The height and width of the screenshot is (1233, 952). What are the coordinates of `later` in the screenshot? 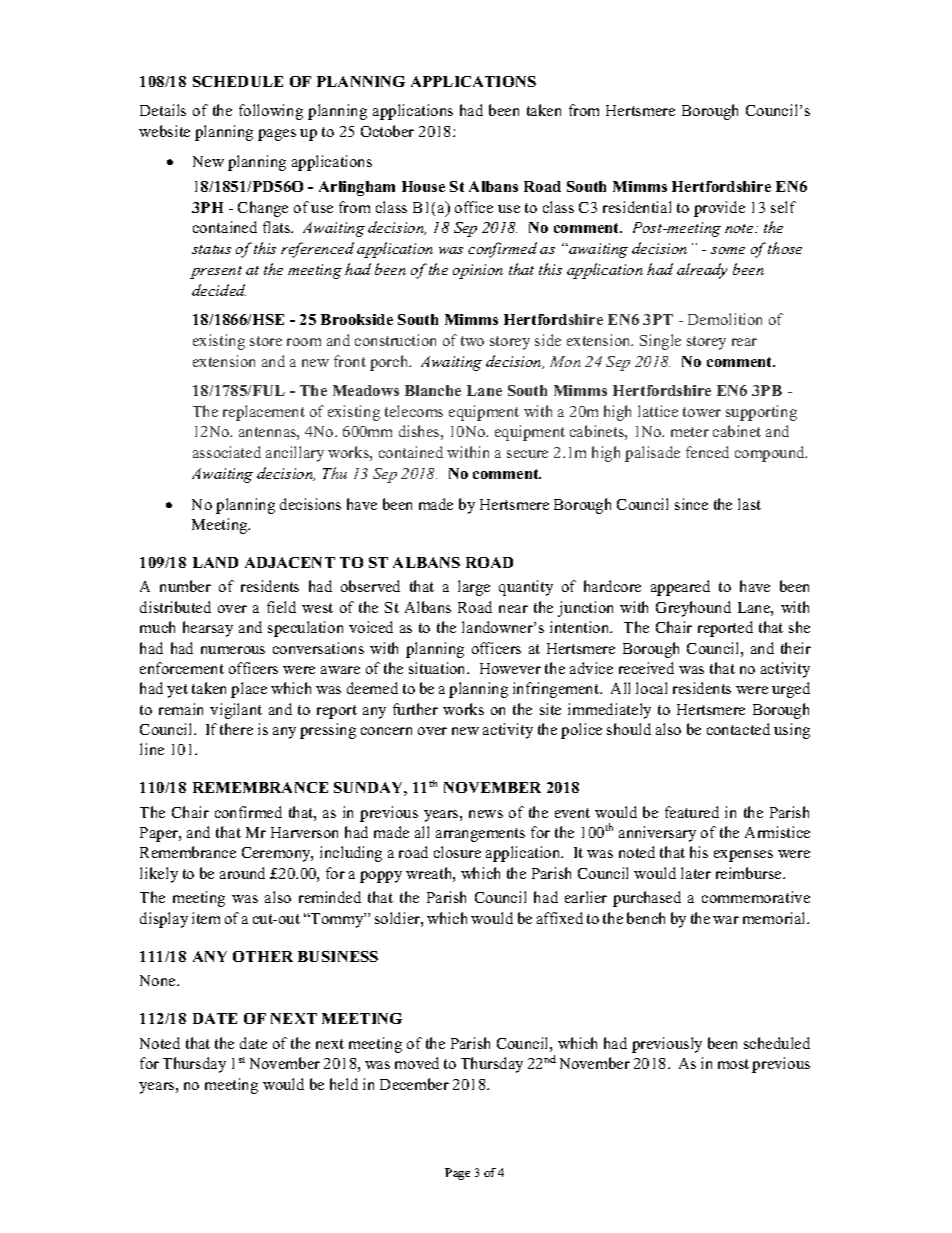 It's located at (696, 873).
